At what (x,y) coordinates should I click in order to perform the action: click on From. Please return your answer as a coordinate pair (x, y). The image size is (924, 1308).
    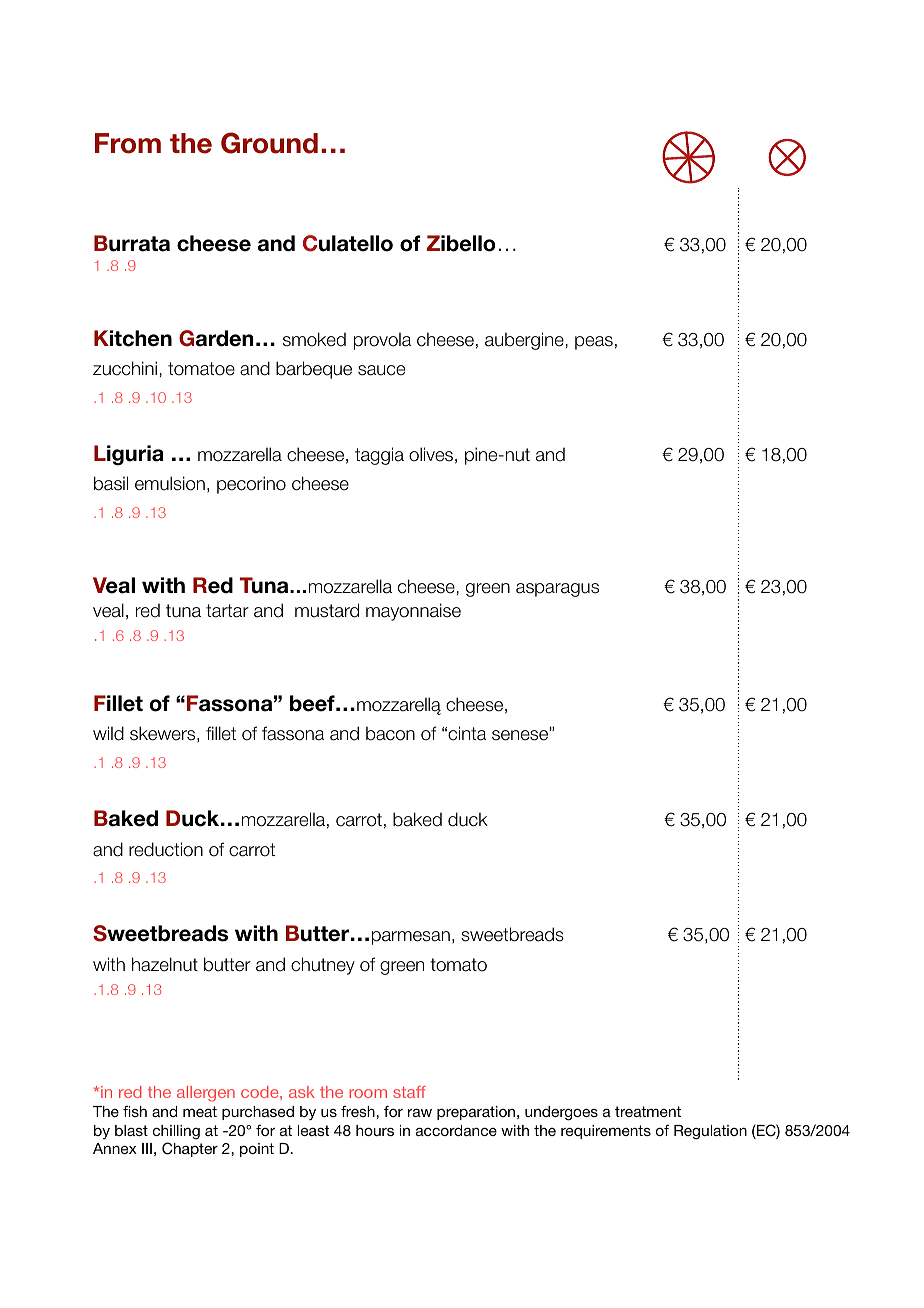
    Looking at the image, I should click on (128, 143).
